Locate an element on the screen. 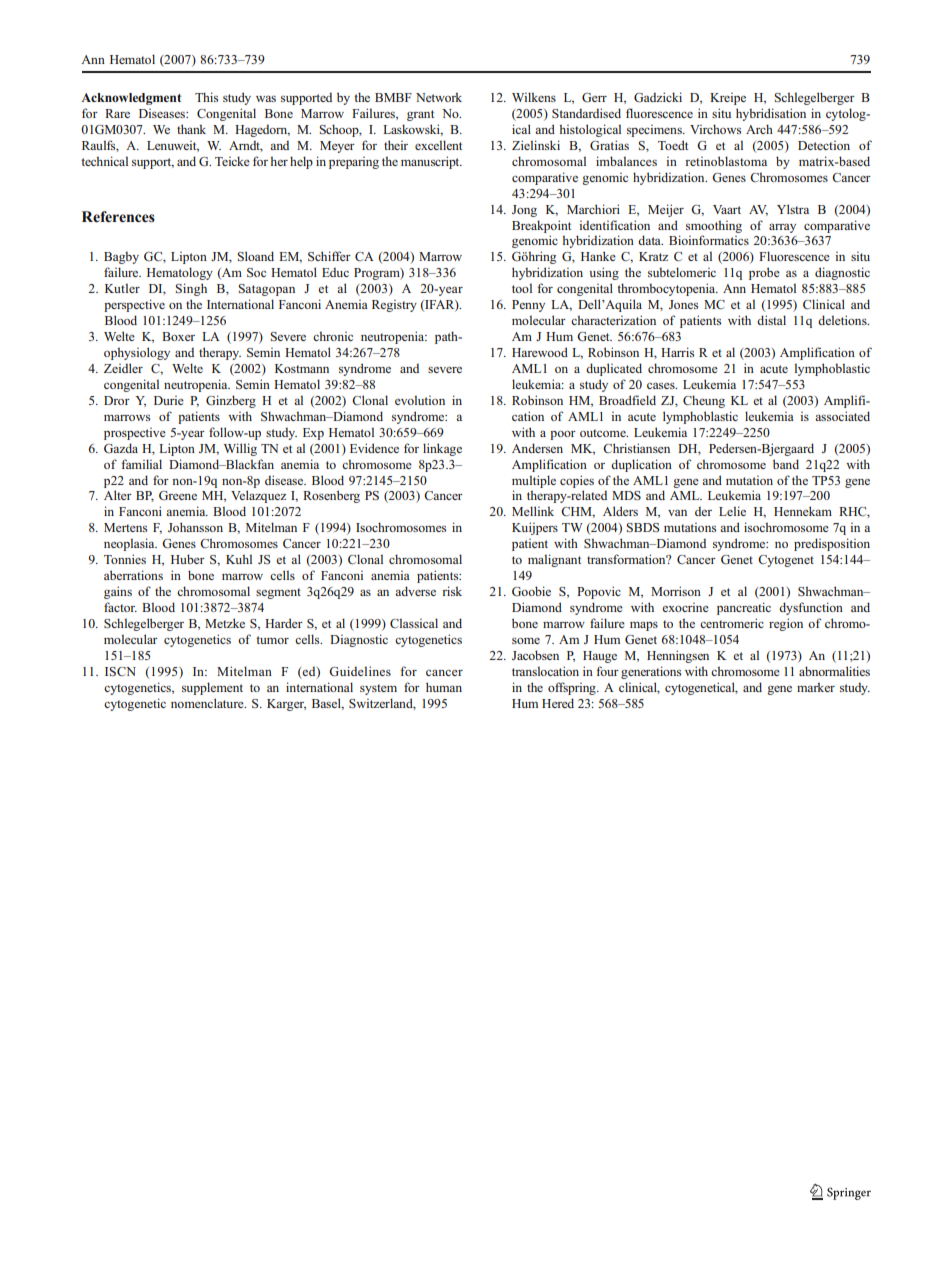 This screenshot has width=952, height=1265. Dror is located at coordinates (117, 400).
